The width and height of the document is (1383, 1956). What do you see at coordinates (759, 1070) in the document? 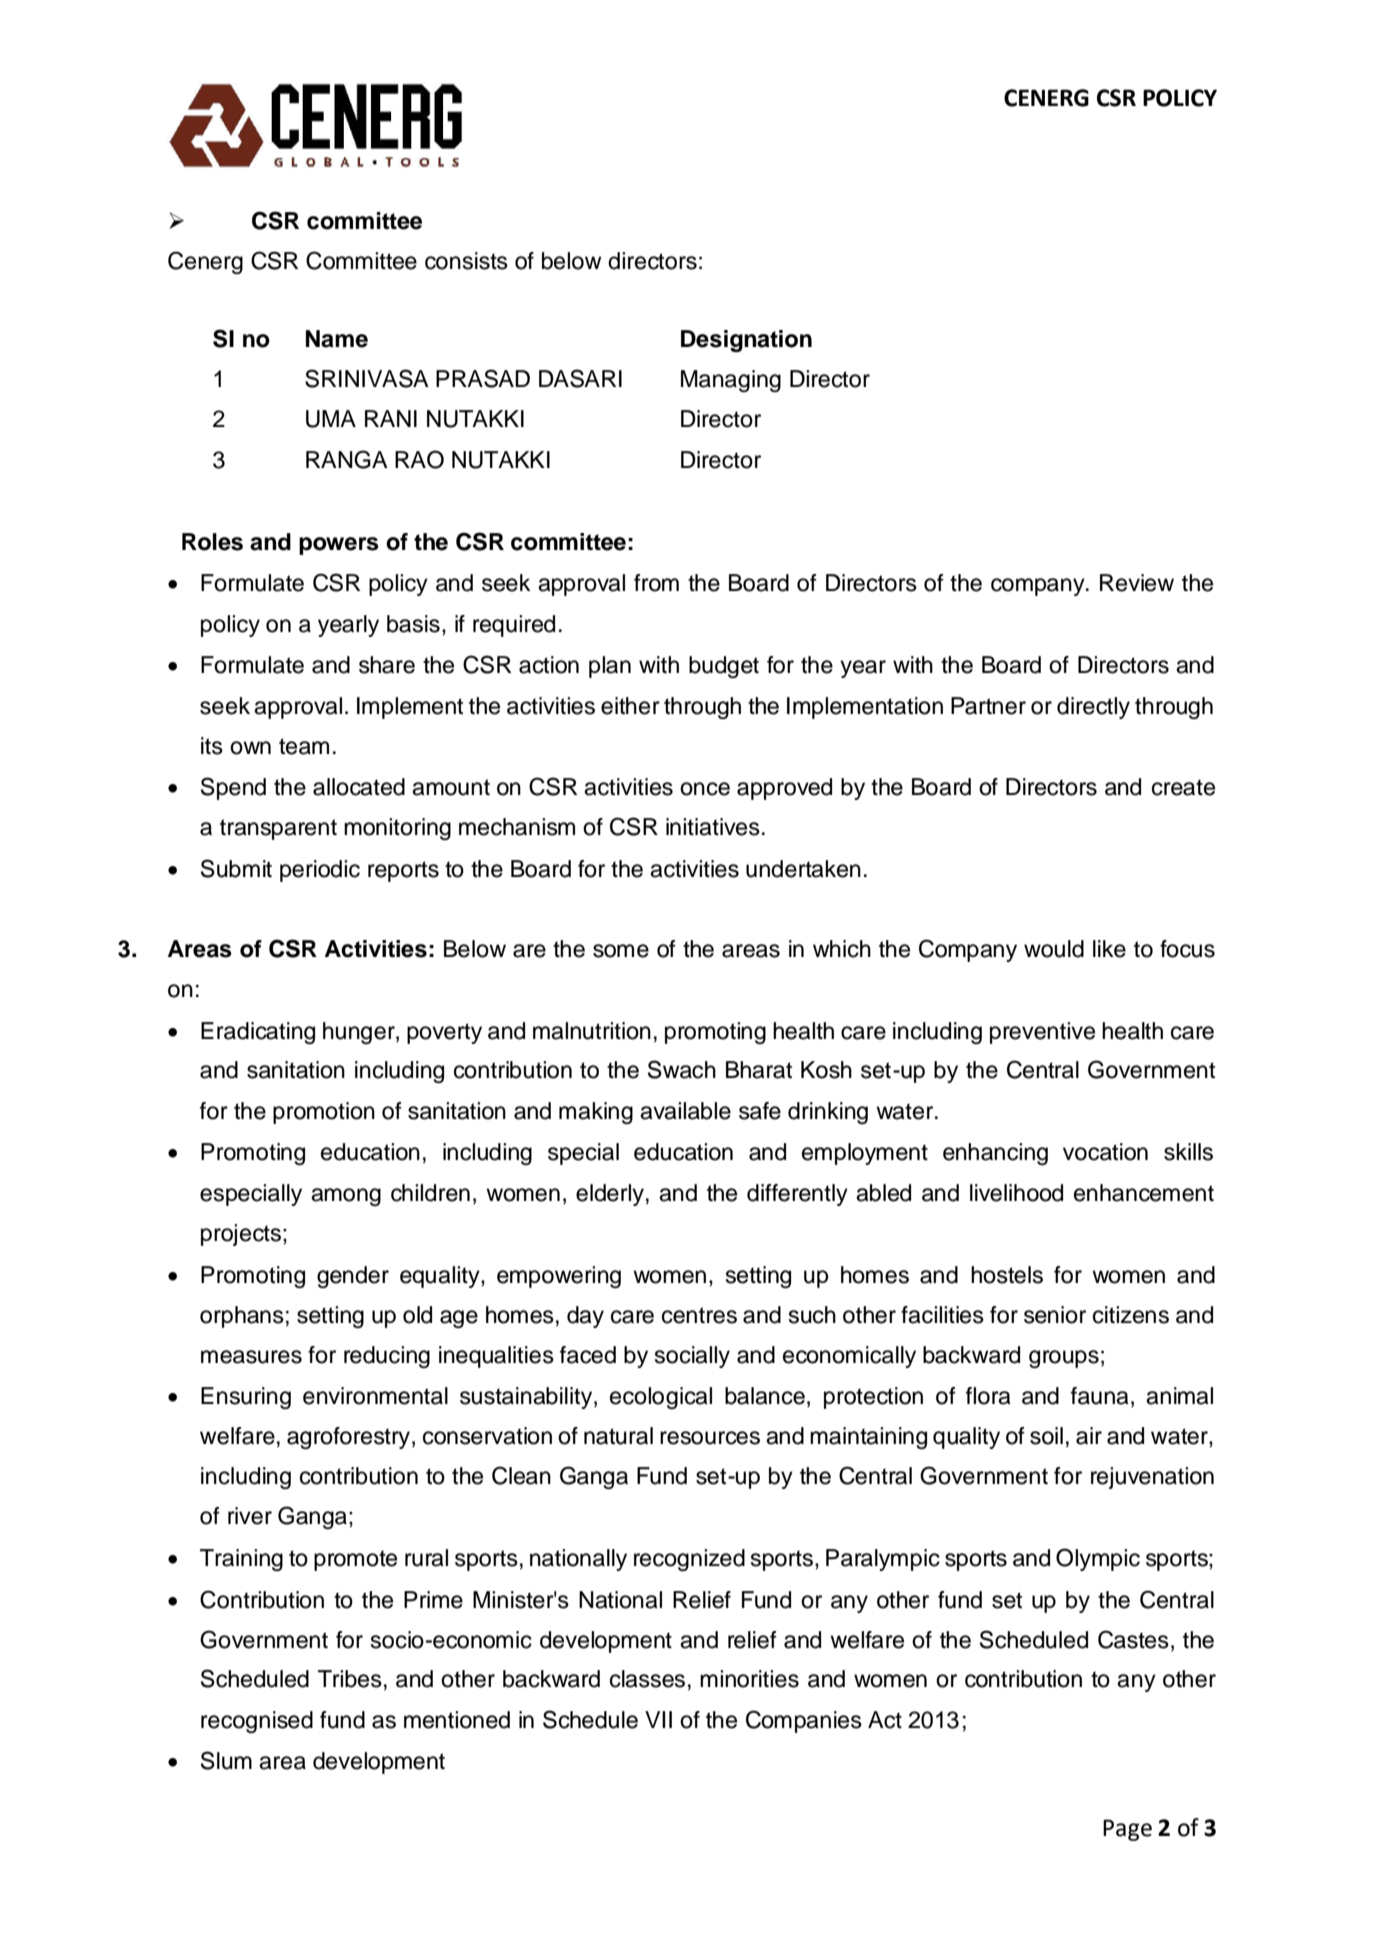
I see `Bharat` at bounding box center [759, 1070].
